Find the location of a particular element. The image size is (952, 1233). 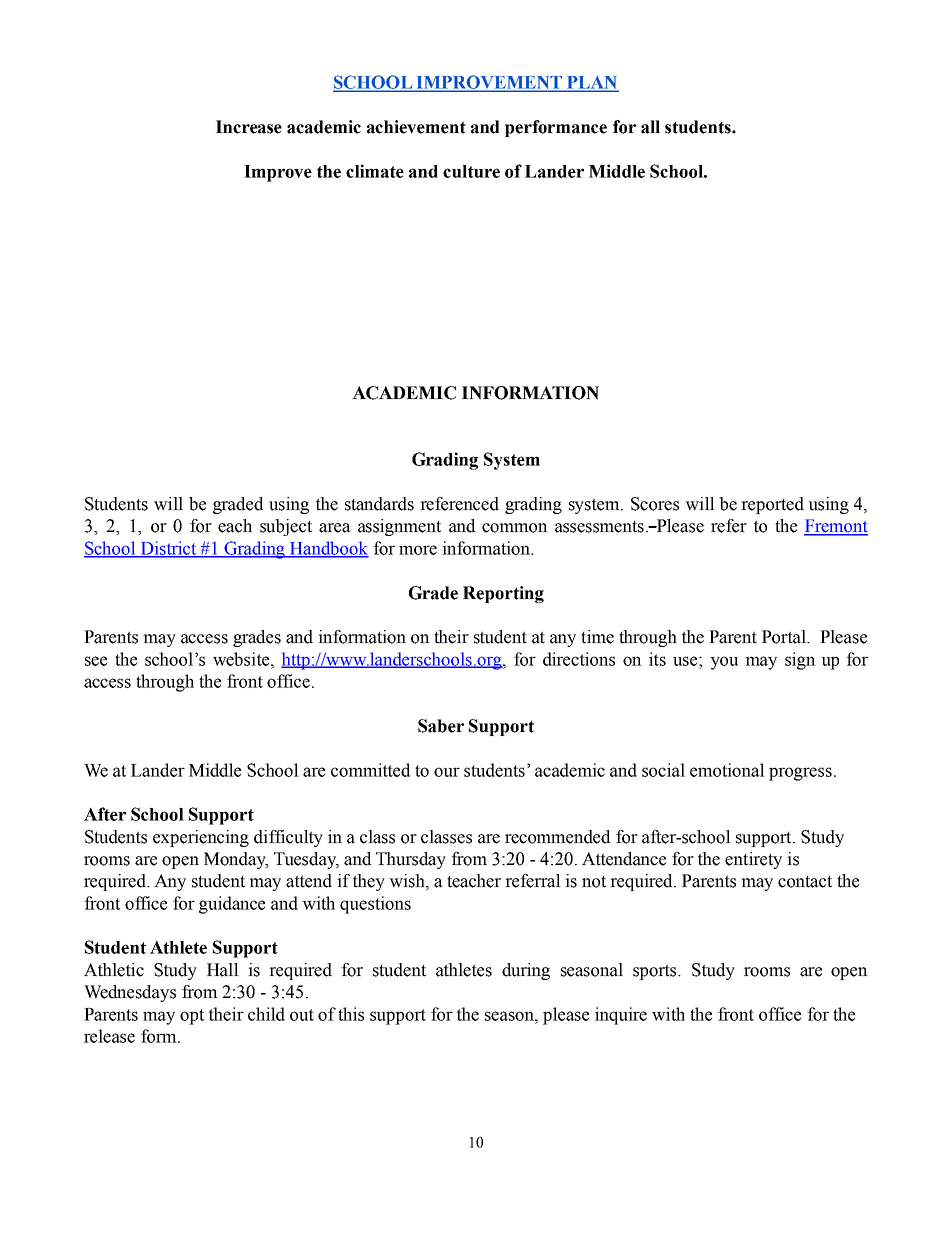

entirety is located at coordinates (753, 860).
